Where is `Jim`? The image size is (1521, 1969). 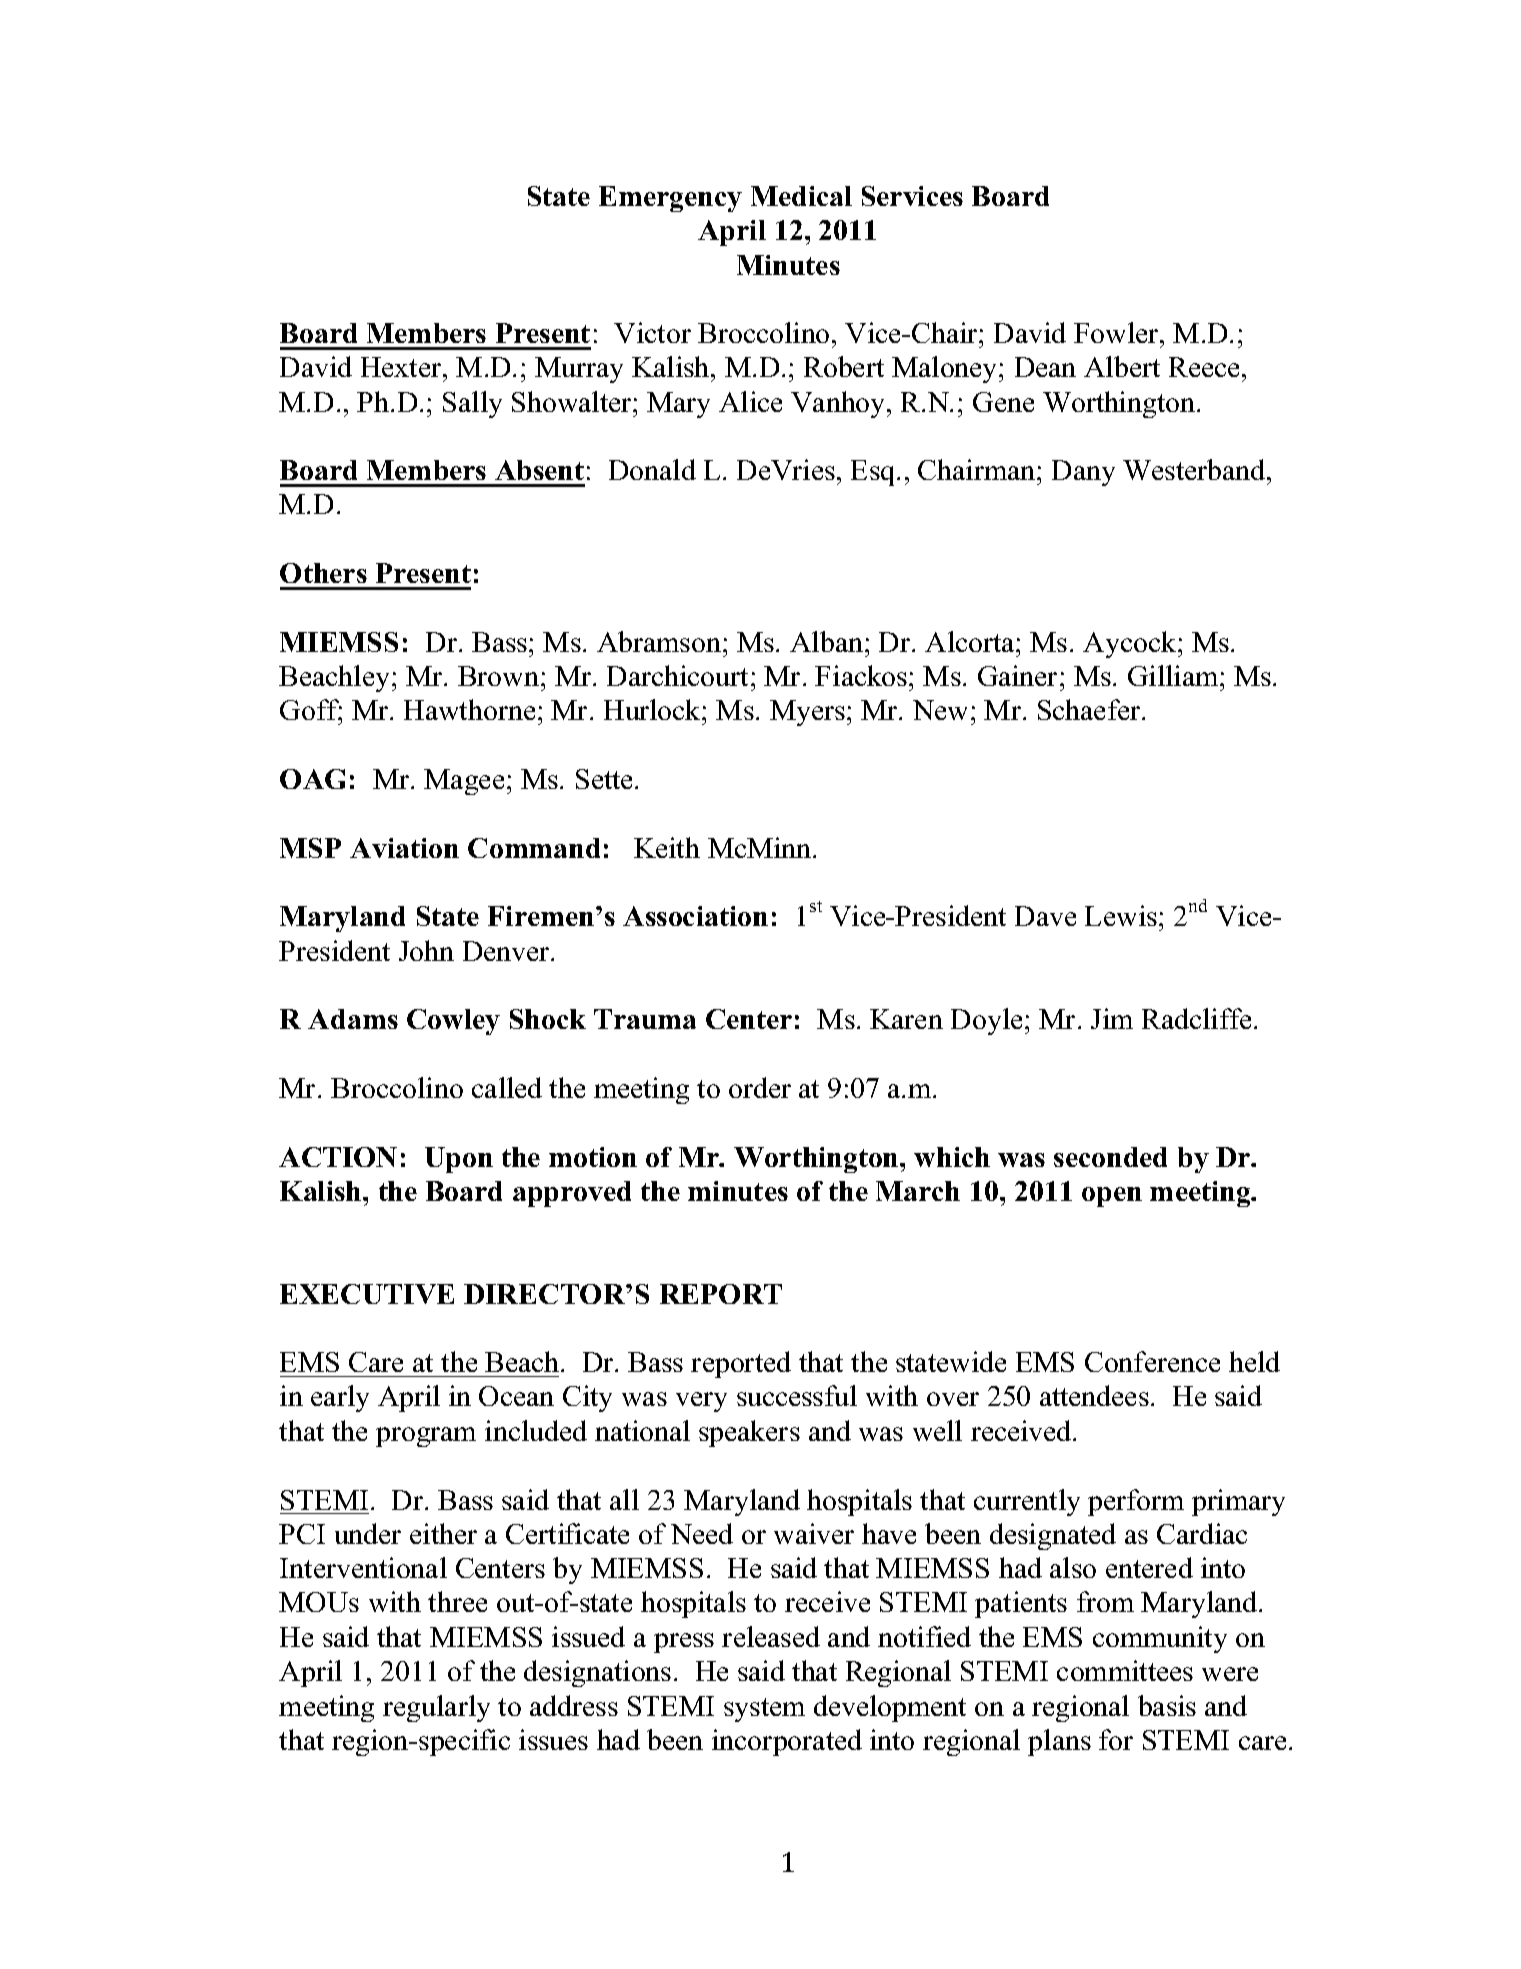
Jim is located at coordinates (1112, 1018).
